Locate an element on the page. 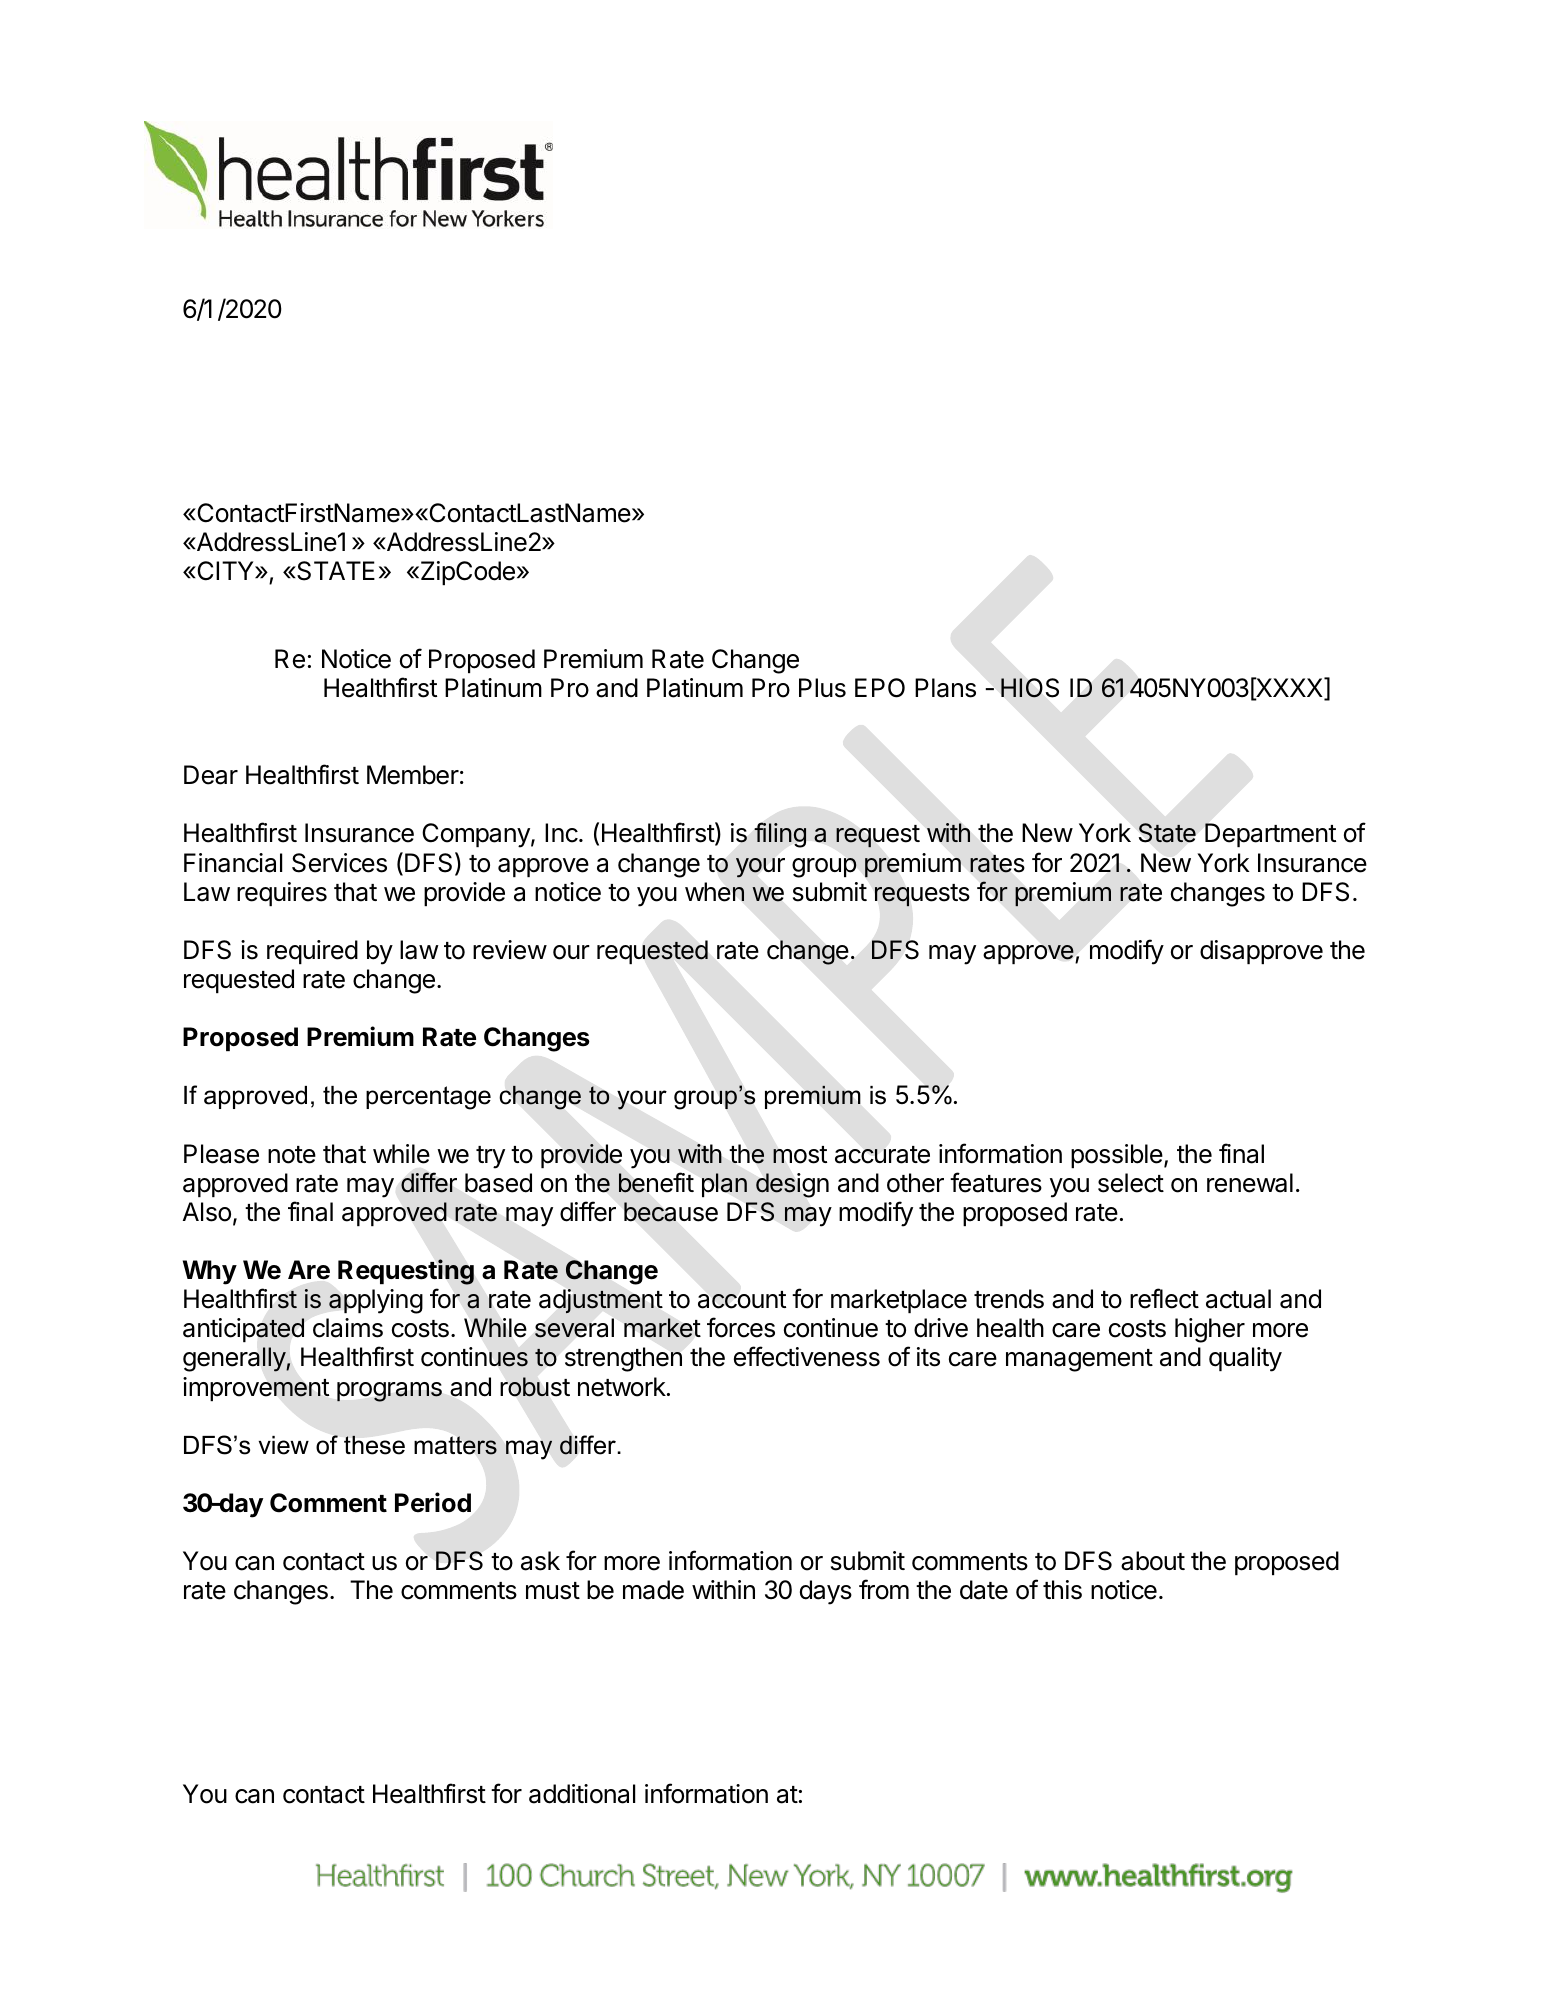  days is located at coordinates (826, 1592).
